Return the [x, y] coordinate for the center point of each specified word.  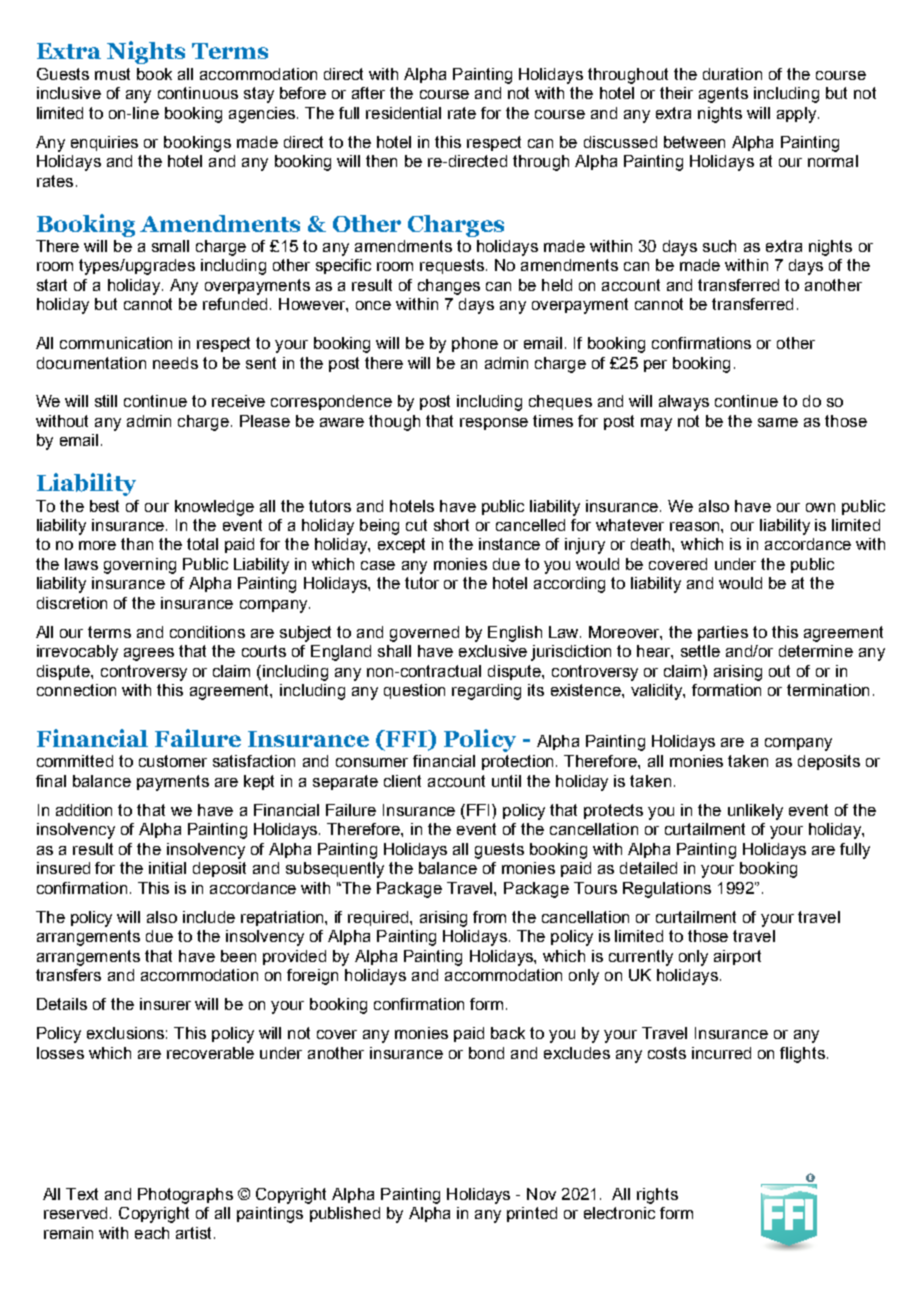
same [778, 422]
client [402, 781]
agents [723, 95]
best [104, 506]
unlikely [755, 812]
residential [403, 113]
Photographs [185, 1196]
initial [167, 868]
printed [532, 1214]
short [451, 525]
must [112, 74]
